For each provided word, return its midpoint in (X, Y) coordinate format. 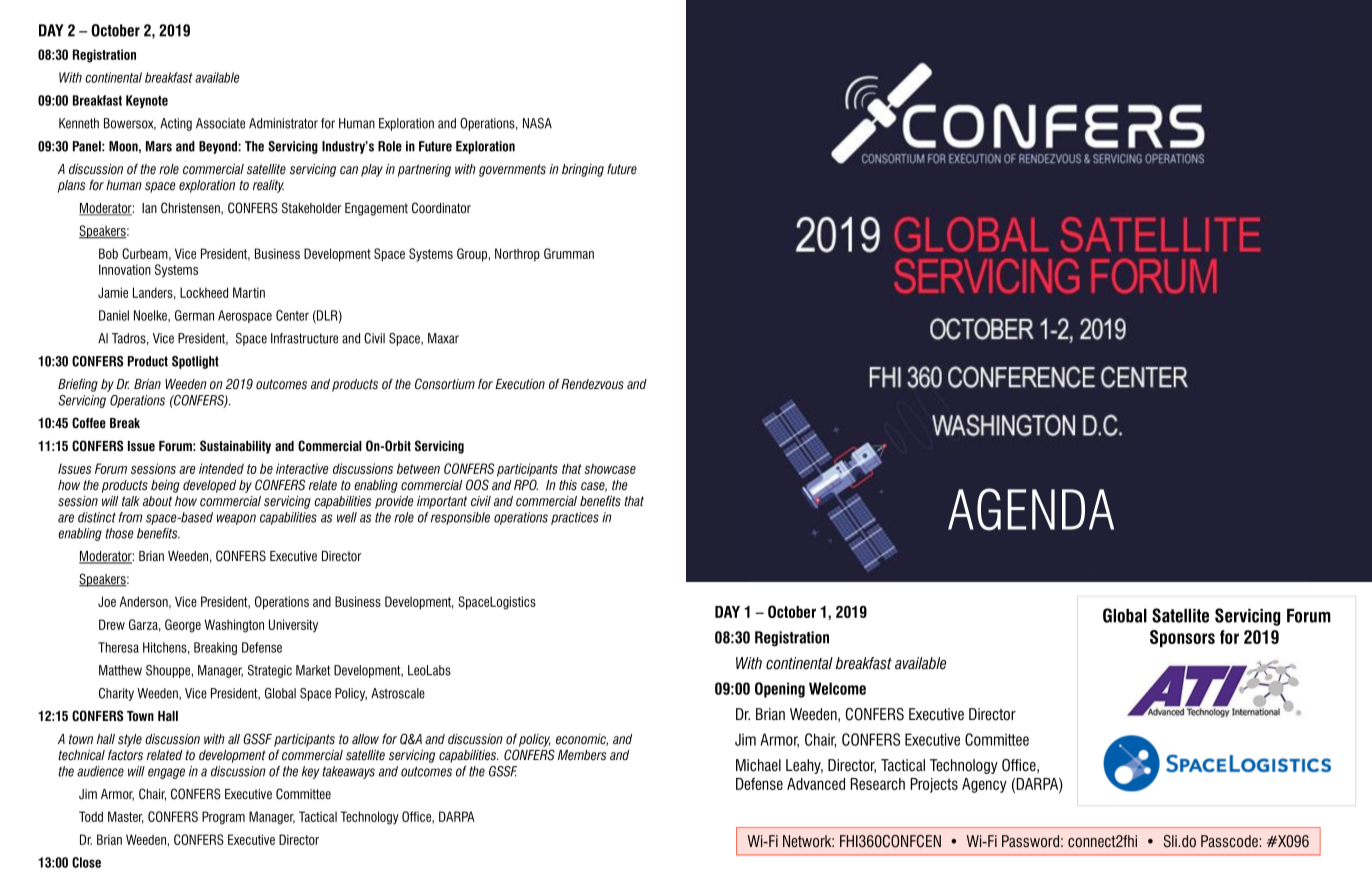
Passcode (1230, 841)
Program (223, 818)
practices (575, 518)
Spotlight (195, 362)
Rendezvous (592, 384)
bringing (583, 170)
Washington (234, 626)
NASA (537, 123)
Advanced (816, 784)
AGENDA (1031, 509)
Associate (220, 123)
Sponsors (1182, 638)
